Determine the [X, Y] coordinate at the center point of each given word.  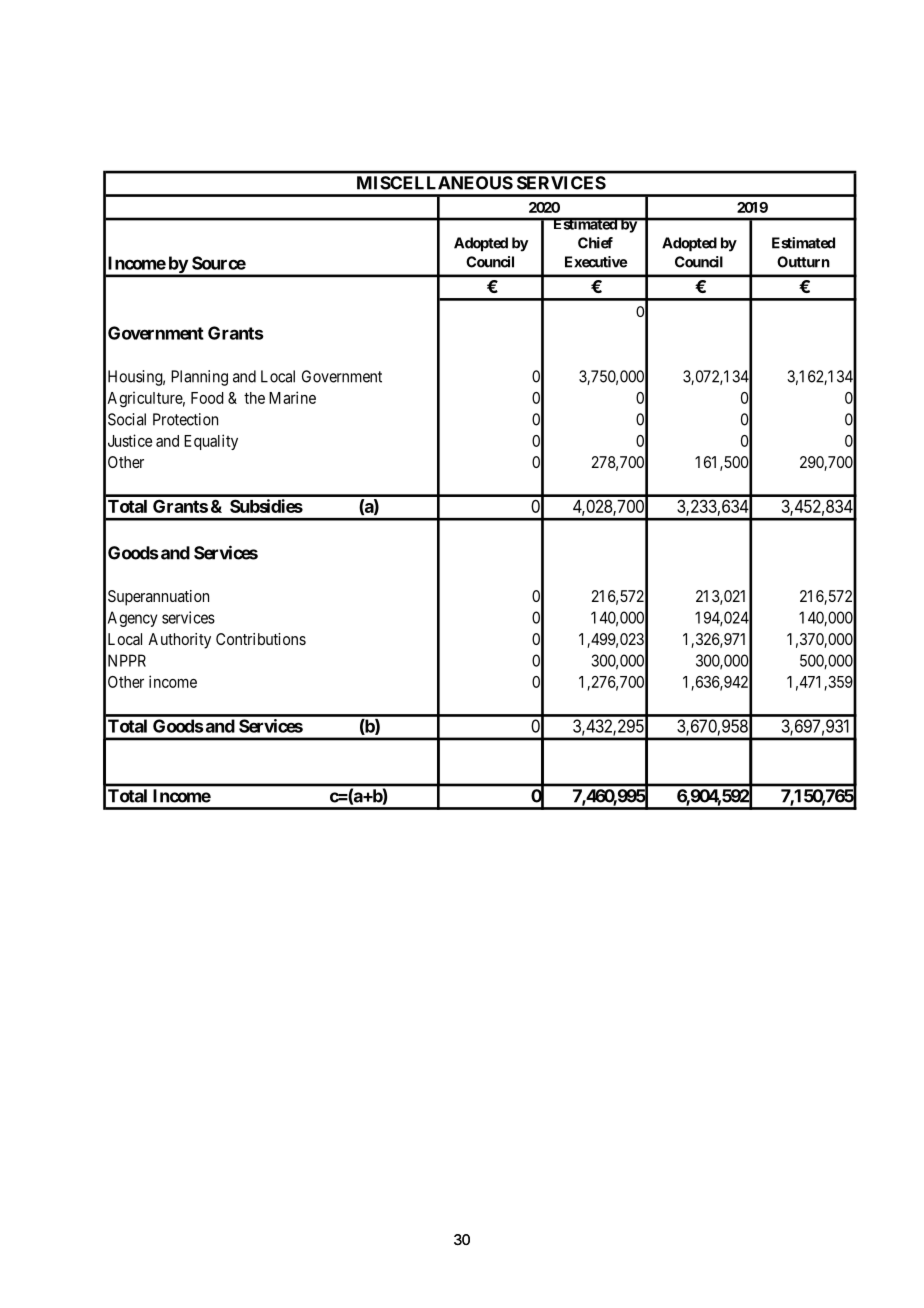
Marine [292, 397]
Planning [199, 378]
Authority [179, 641]
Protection [185, 419]
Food [207, 398]
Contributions [261, 639]
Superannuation [158, 598]
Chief [595, 243]
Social [127, 419]
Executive [596, 262]
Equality [211, 442]
